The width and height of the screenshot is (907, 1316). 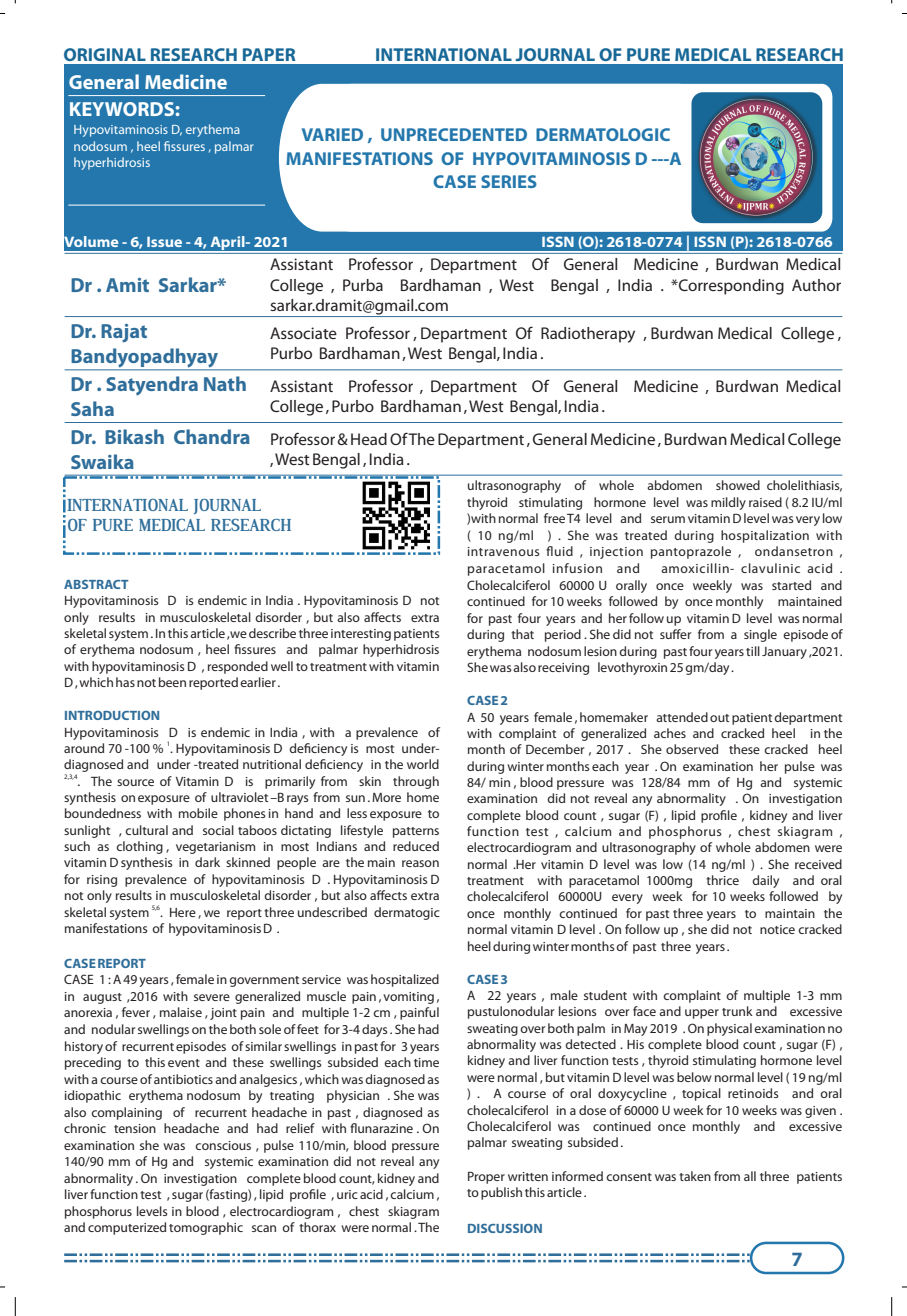 I want to click on DERMATOLOGIC, so click(x=603, y=134).
